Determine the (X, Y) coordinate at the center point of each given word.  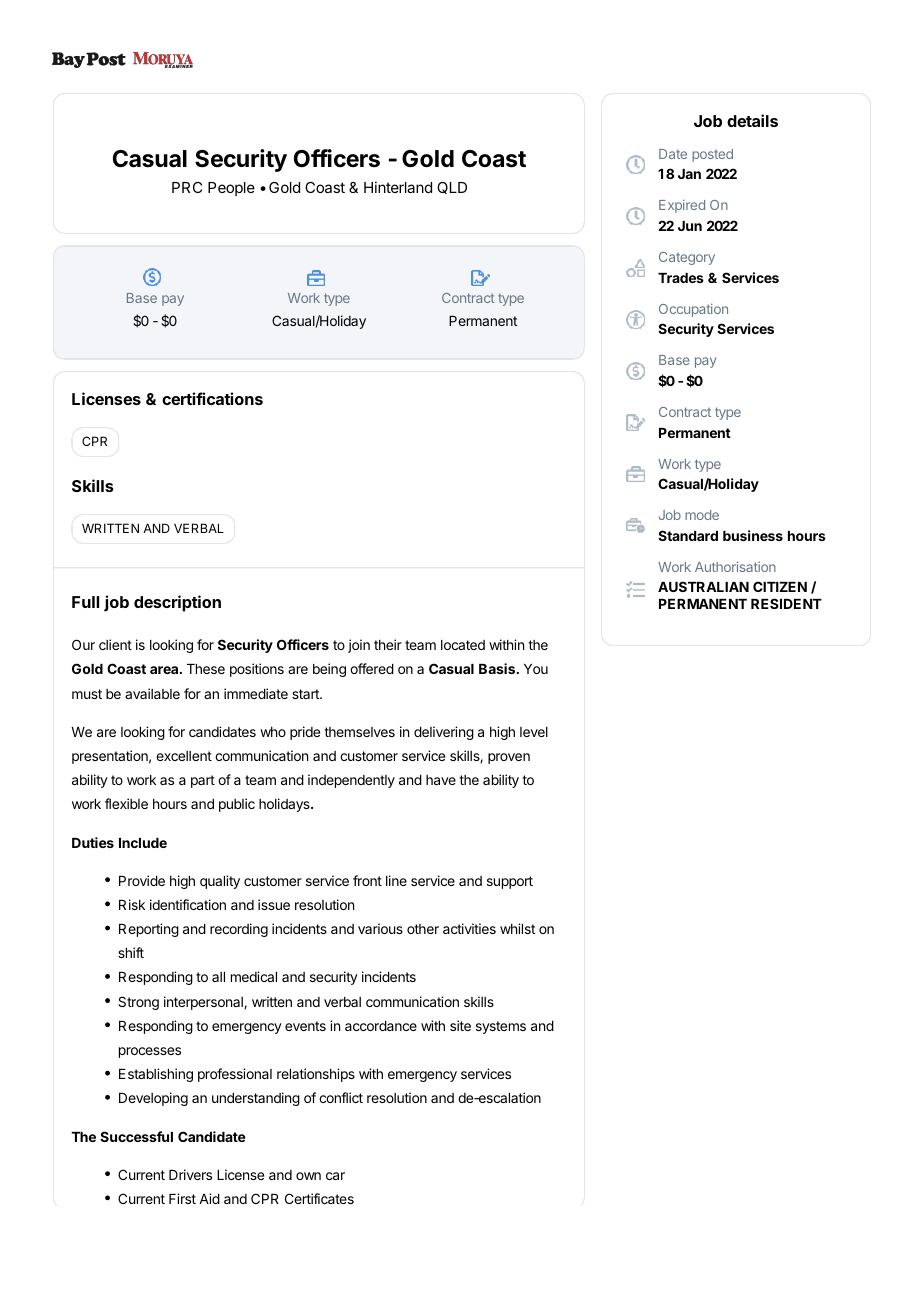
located (463, 645)
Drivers (190, 1174)
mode (702, 515)
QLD (452, 188)
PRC (187, 187)
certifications (212, 398)
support (510, 882)
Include (143, 843)
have (441, 780)
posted (712, 155)
